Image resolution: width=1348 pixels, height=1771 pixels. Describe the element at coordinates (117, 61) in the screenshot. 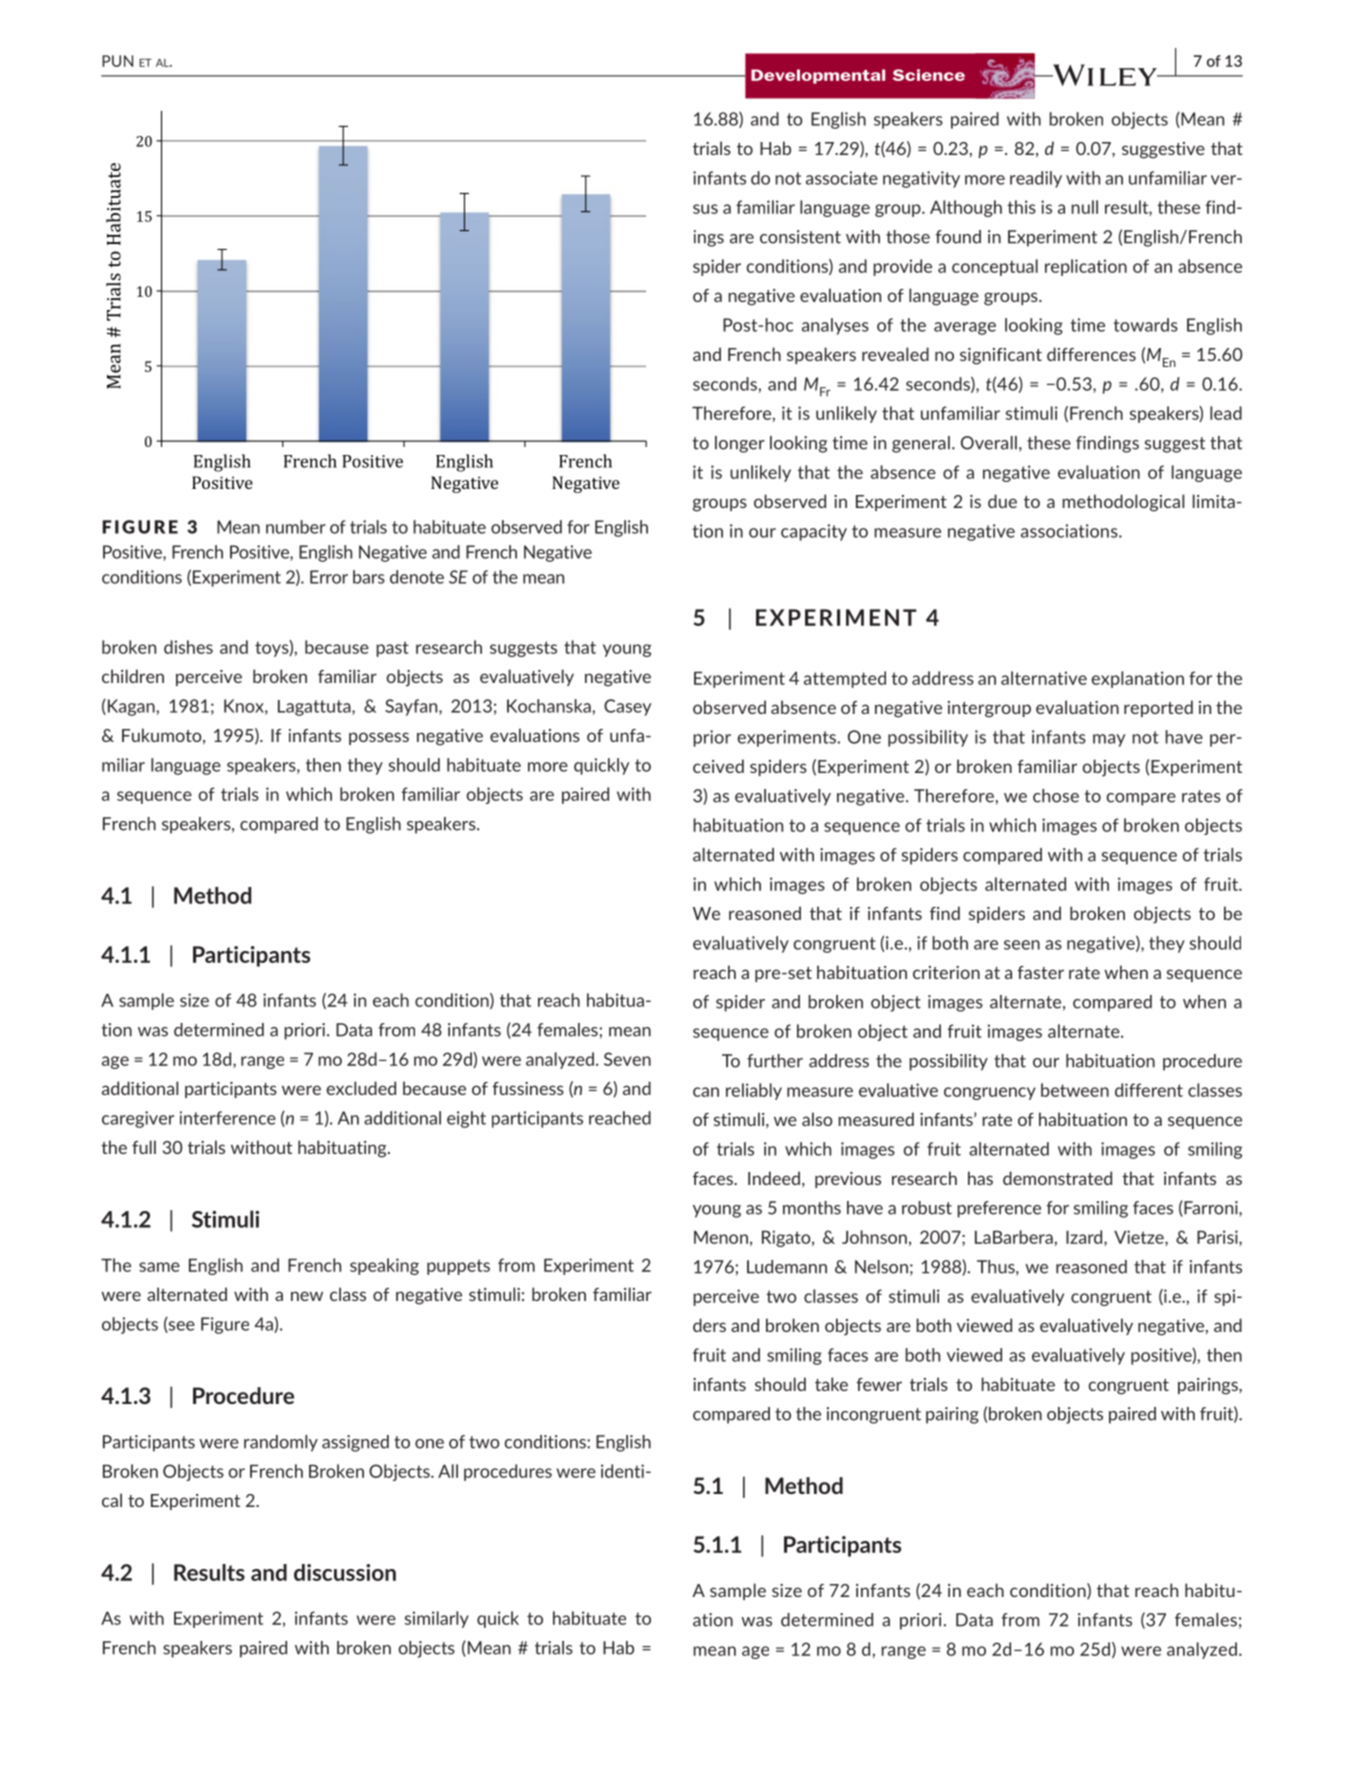

I see `PUN` at that location.
